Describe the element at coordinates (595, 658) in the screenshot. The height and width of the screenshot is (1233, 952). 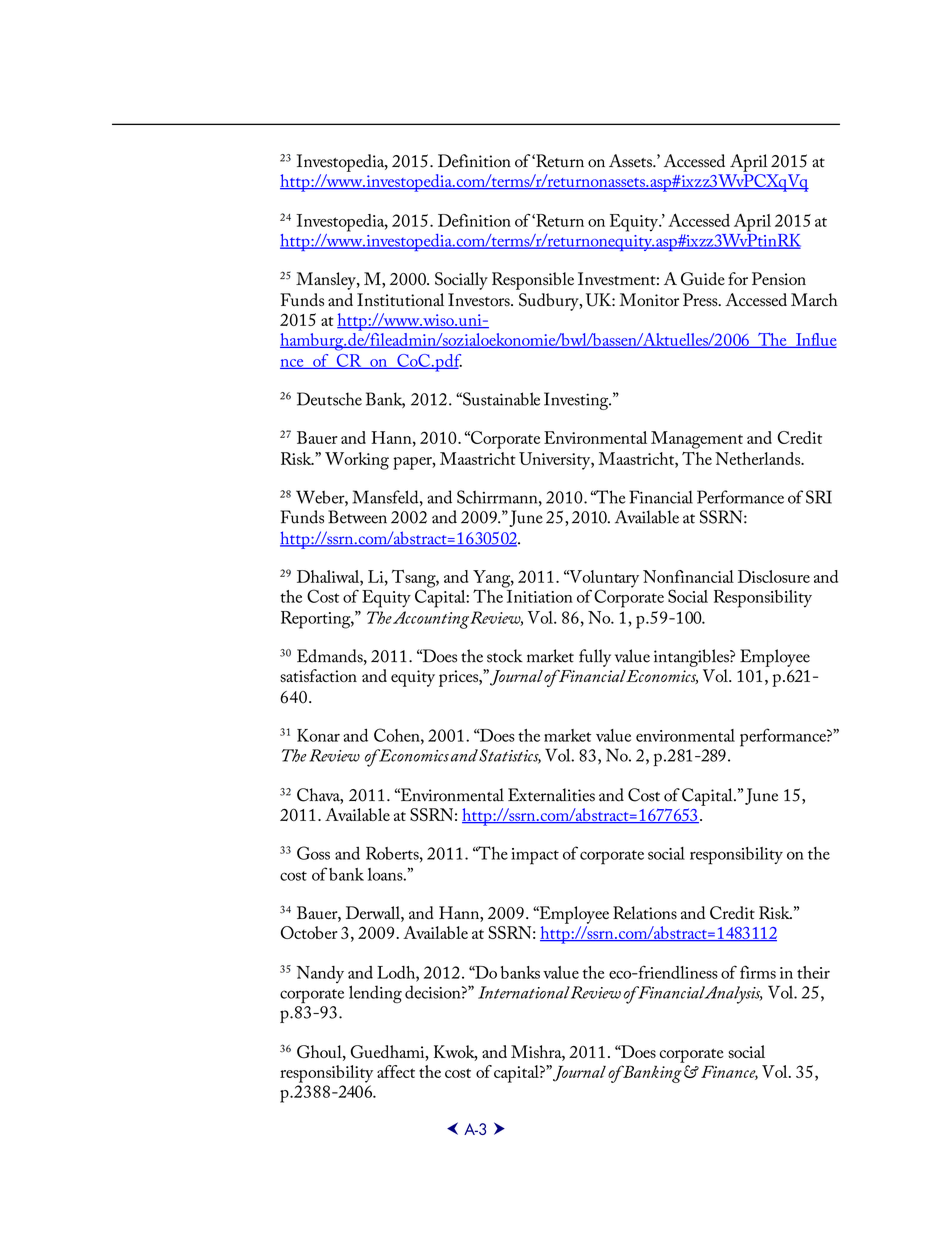
I see `fully` at that location.
